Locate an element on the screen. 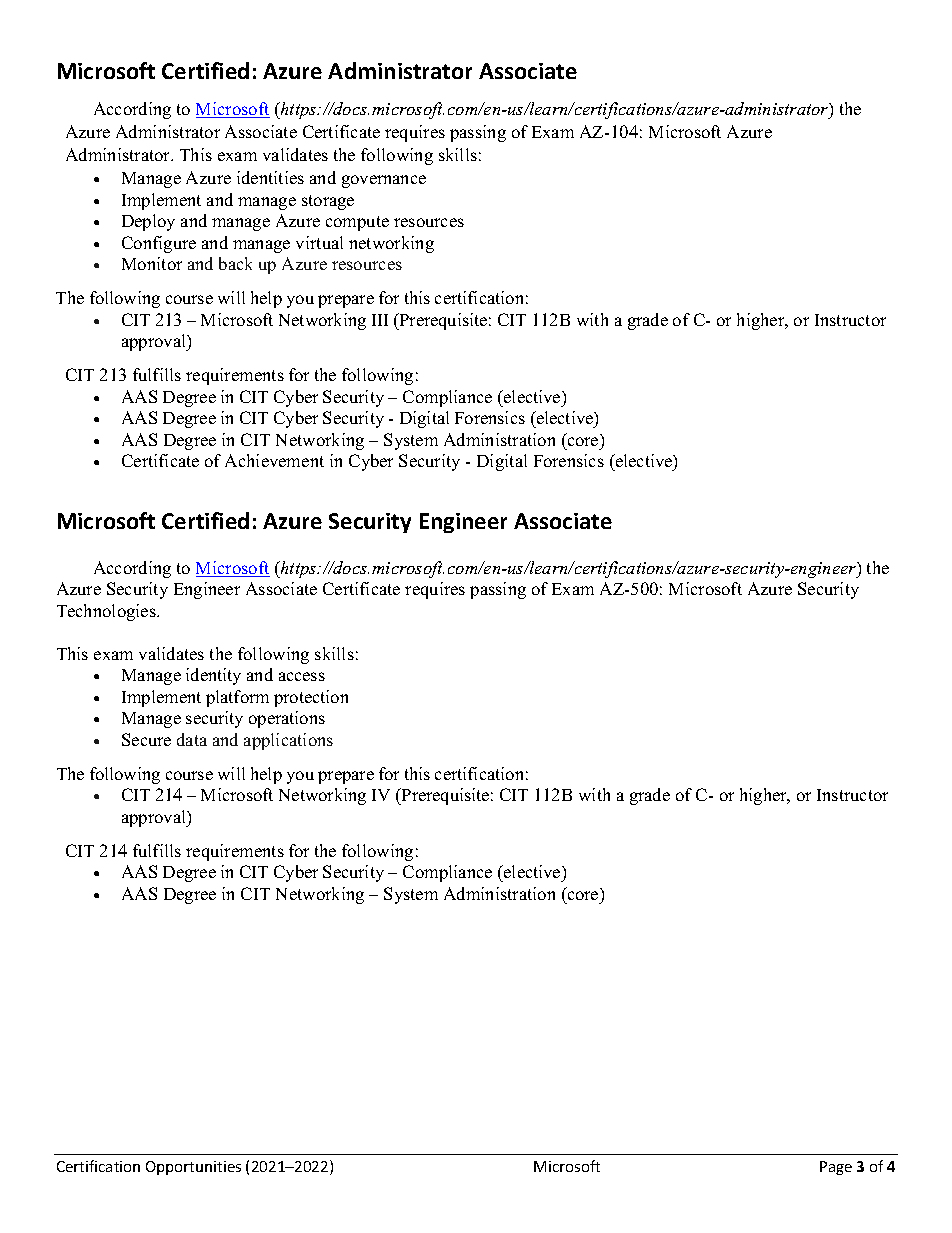 The image size is (952, 1233). Deploy is located at coordinates (148, 222).
